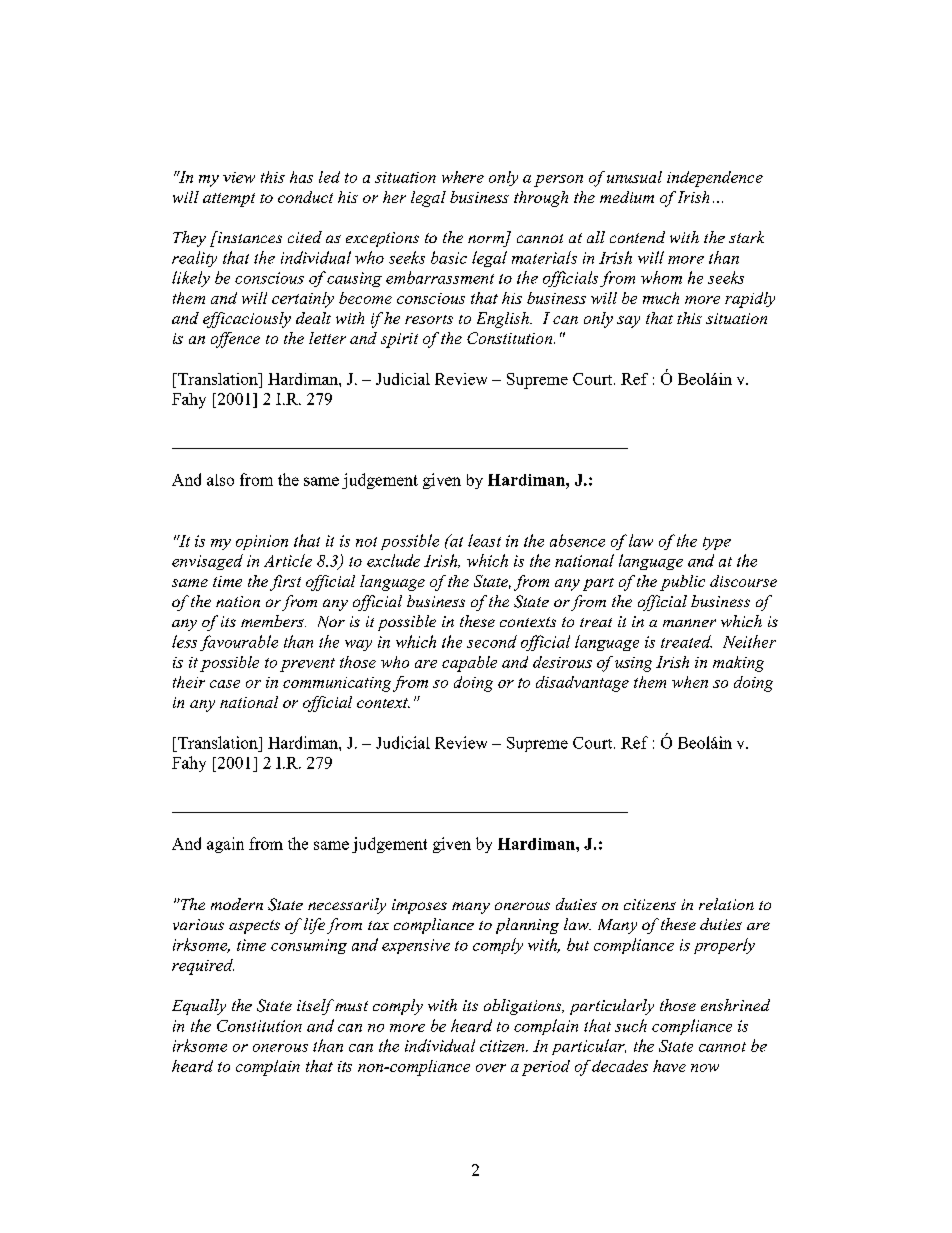 This screenshot has width=952, height=1233. What do you see at coordinates (229, 200) in the screenshot?
I see `attempt` at bounding box center [229, 200].
